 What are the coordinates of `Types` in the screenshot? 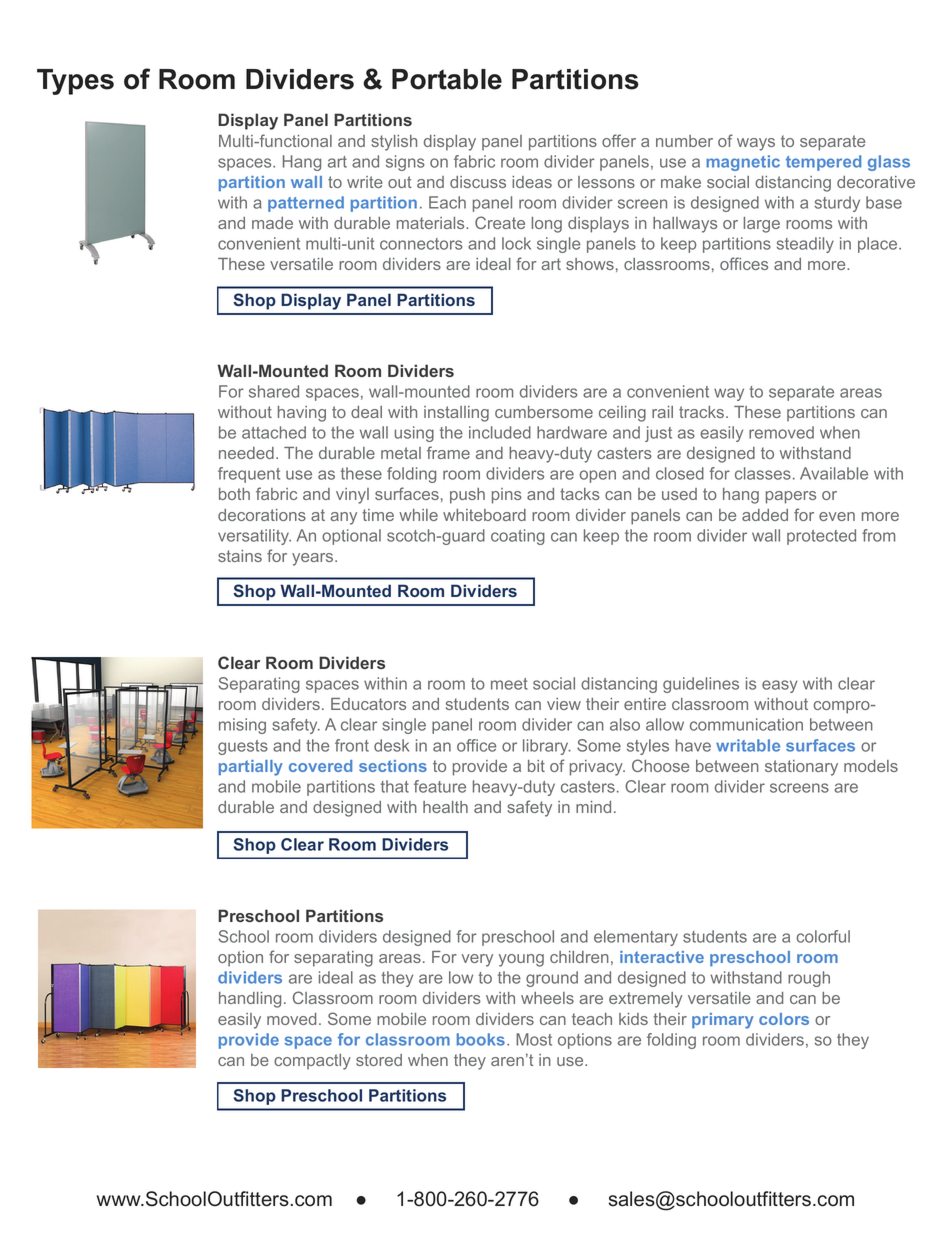 It's located at (75, 82).
